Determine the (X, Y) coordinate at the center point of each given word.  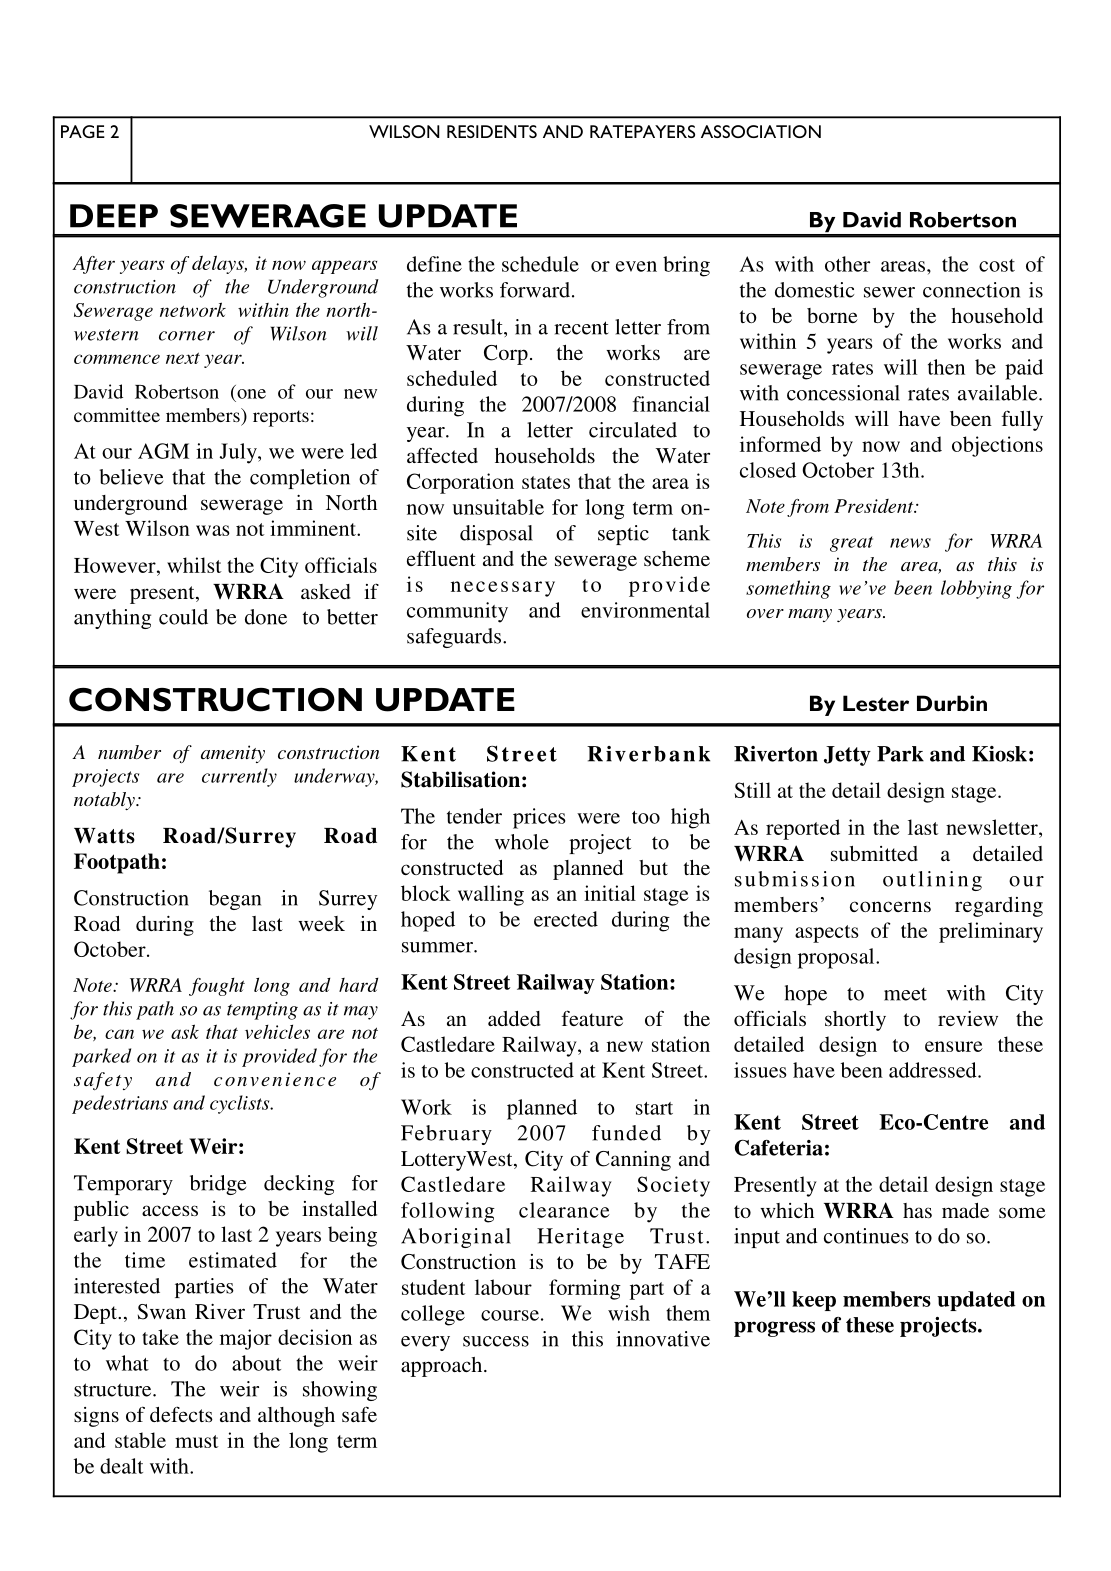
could (183, 617)
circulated (633, 430)
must (197, 1441)
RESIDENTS (492, 131)
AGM (163, 451)
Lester (876, 703)
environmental (645, 610)
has (917, 1210)
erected (566, 919)
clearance (564, 1210)
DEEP (114, 216)
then (946, 367)
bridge (218, 1185)
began (235, 900)
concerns (890, 906)
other (847, 264)
